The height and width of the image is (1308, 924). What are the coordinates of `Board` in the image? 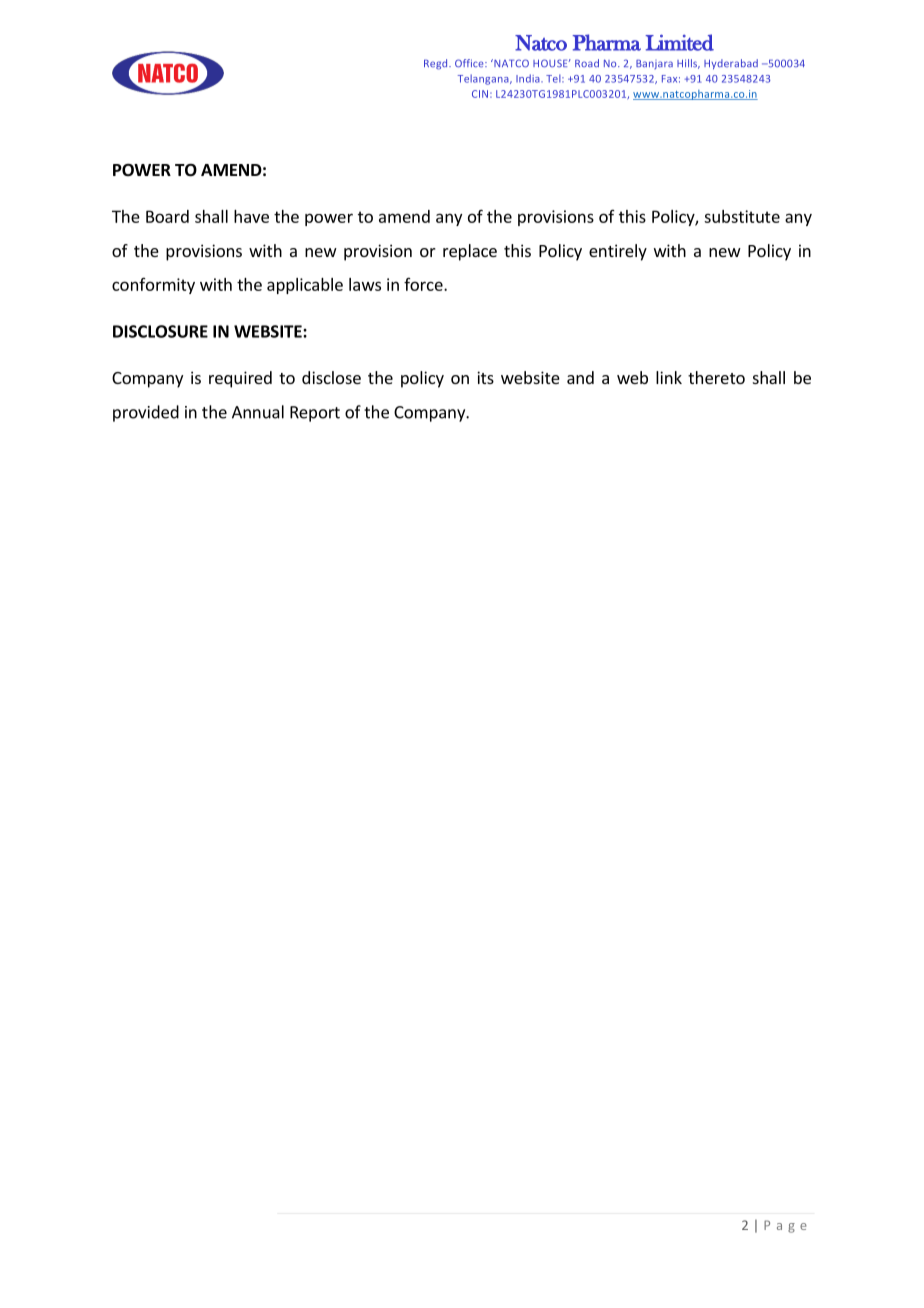 It's located at (167, 216).
